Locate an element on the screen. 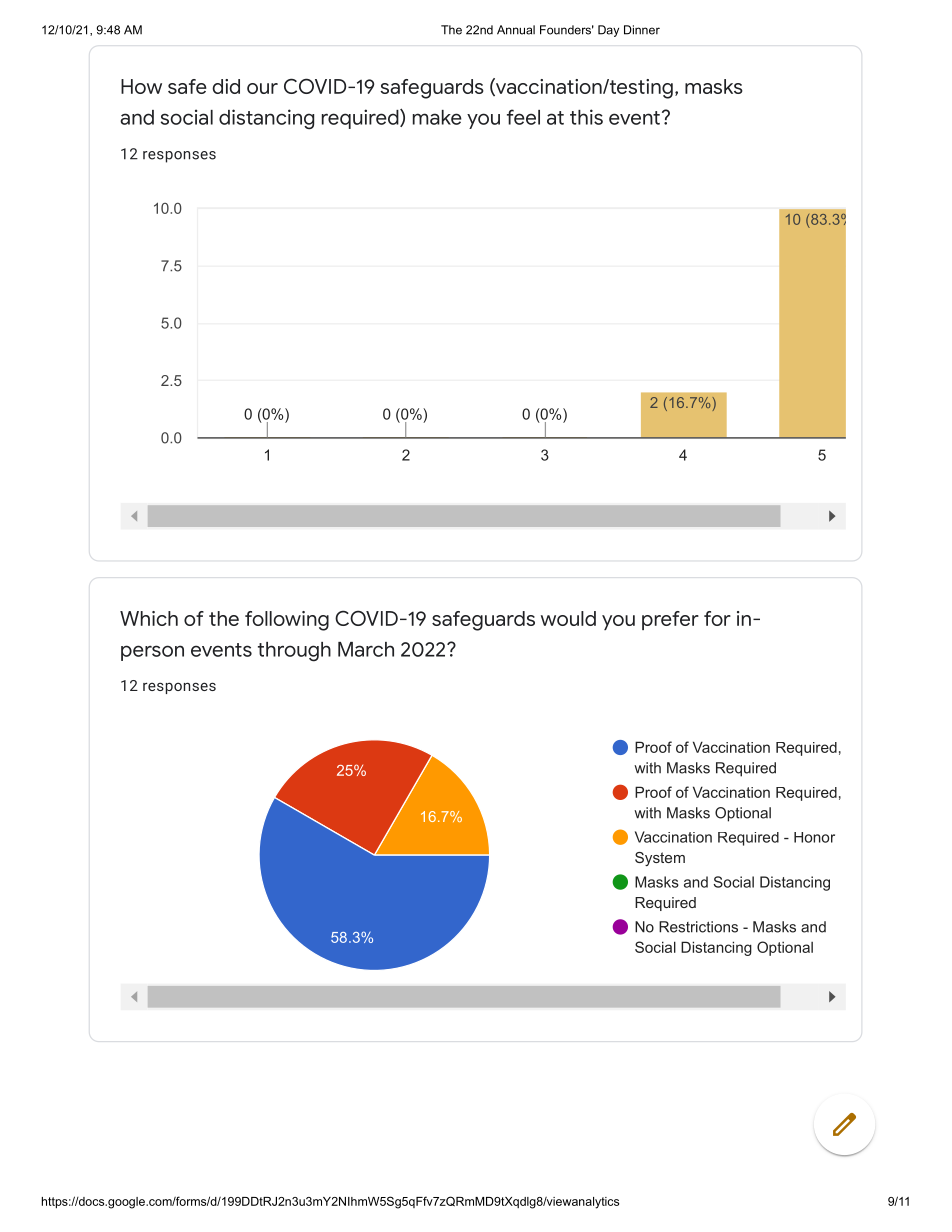  make is located at coordinates (437, 117).
